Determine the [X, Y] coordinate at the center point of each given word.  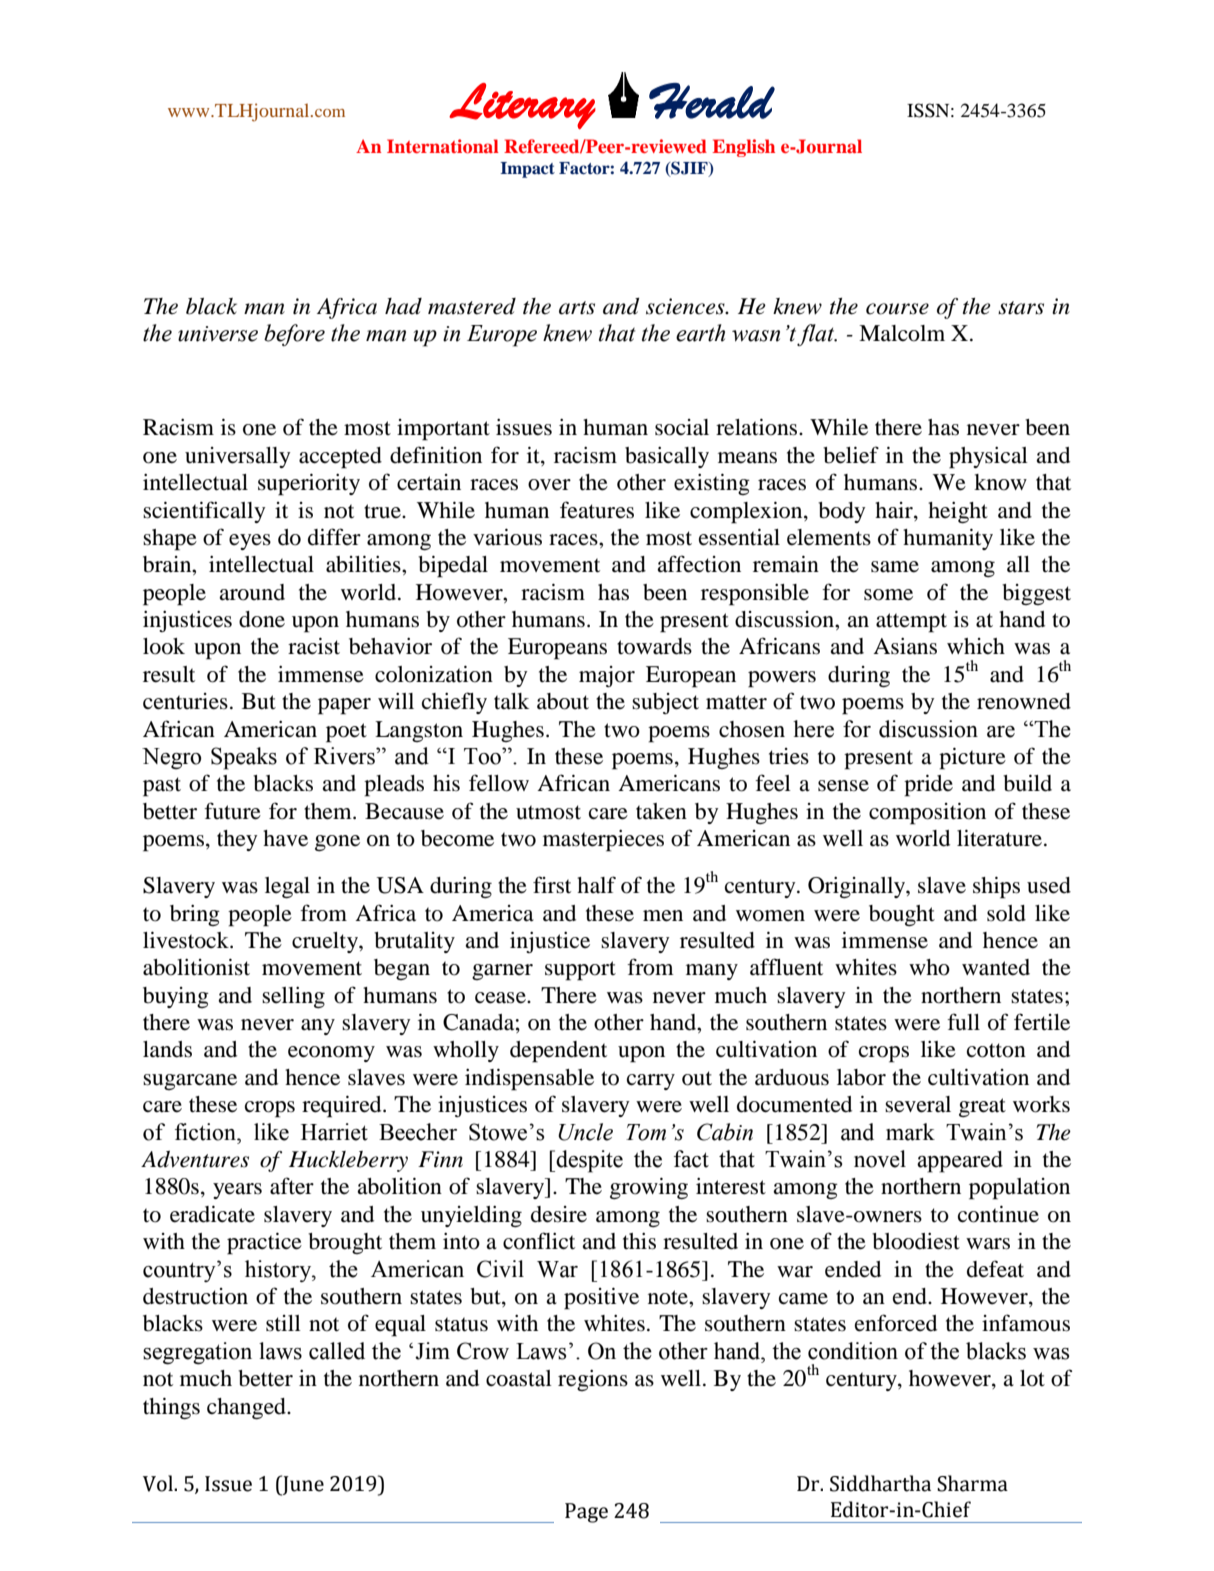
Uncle [585, 1132]
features [597, 510]
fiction [207, 1132]
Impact [527, 170]
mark [910, 1132]
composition [927, 813]
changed [247, 1408]
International [443, 146]
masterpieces [603, 841]
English [743, 148]
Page [586, 1513]
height [958, 512]
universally [238, 457]
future [232, 811]
